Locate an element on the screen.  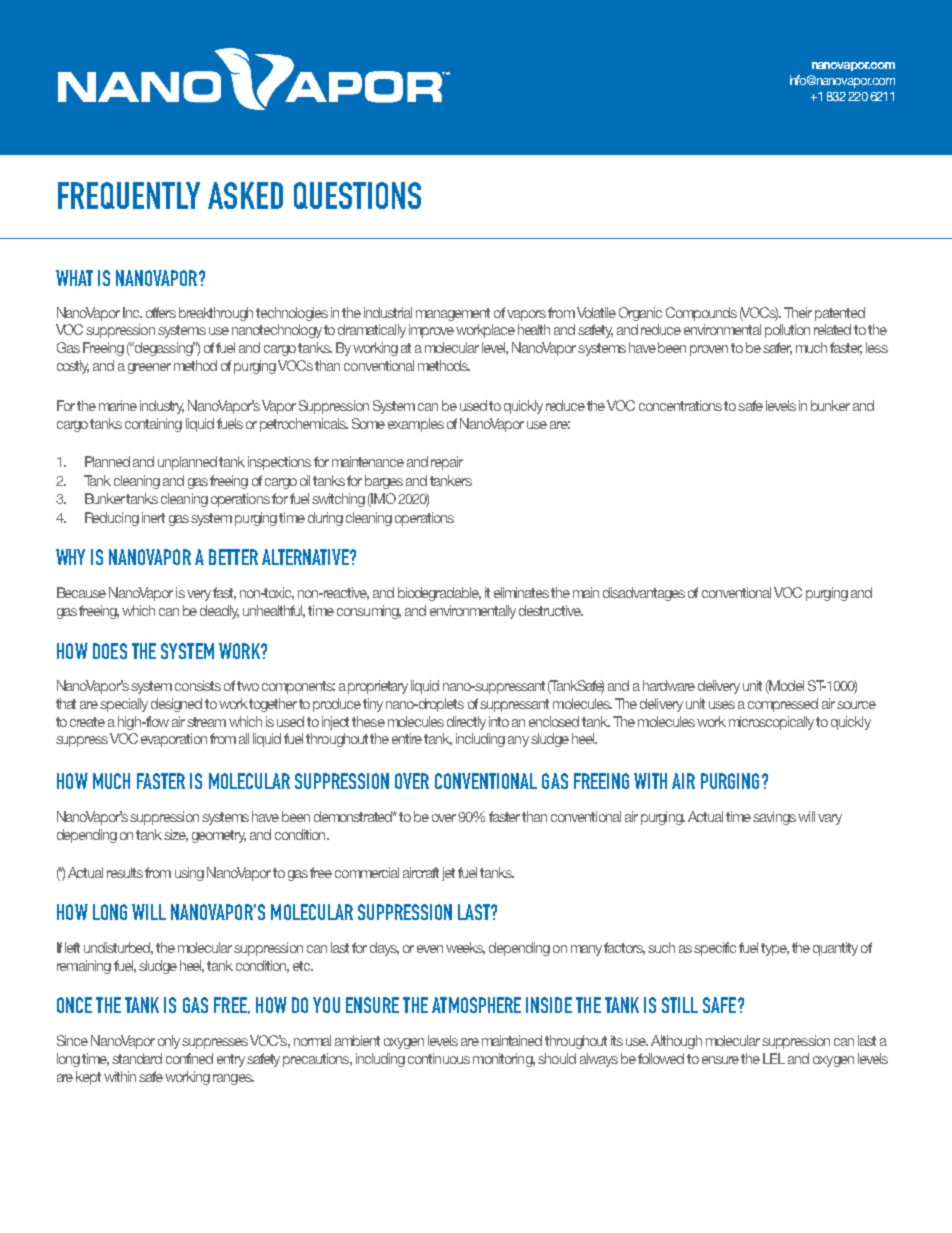
Their is located at coordinates (798, 312).
